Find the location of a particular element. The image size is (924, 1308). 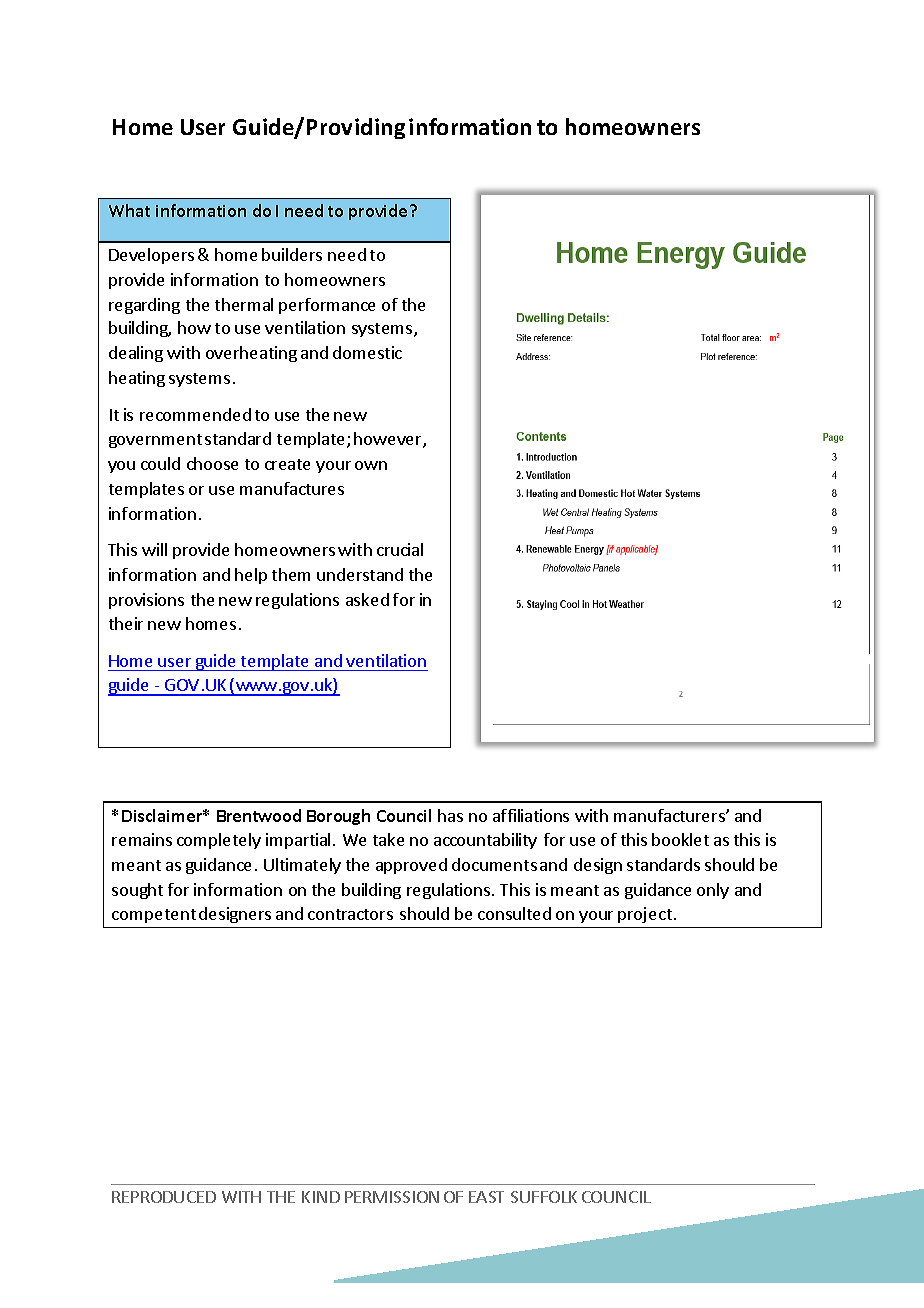

booklet is located at coordinates (680, 839).
